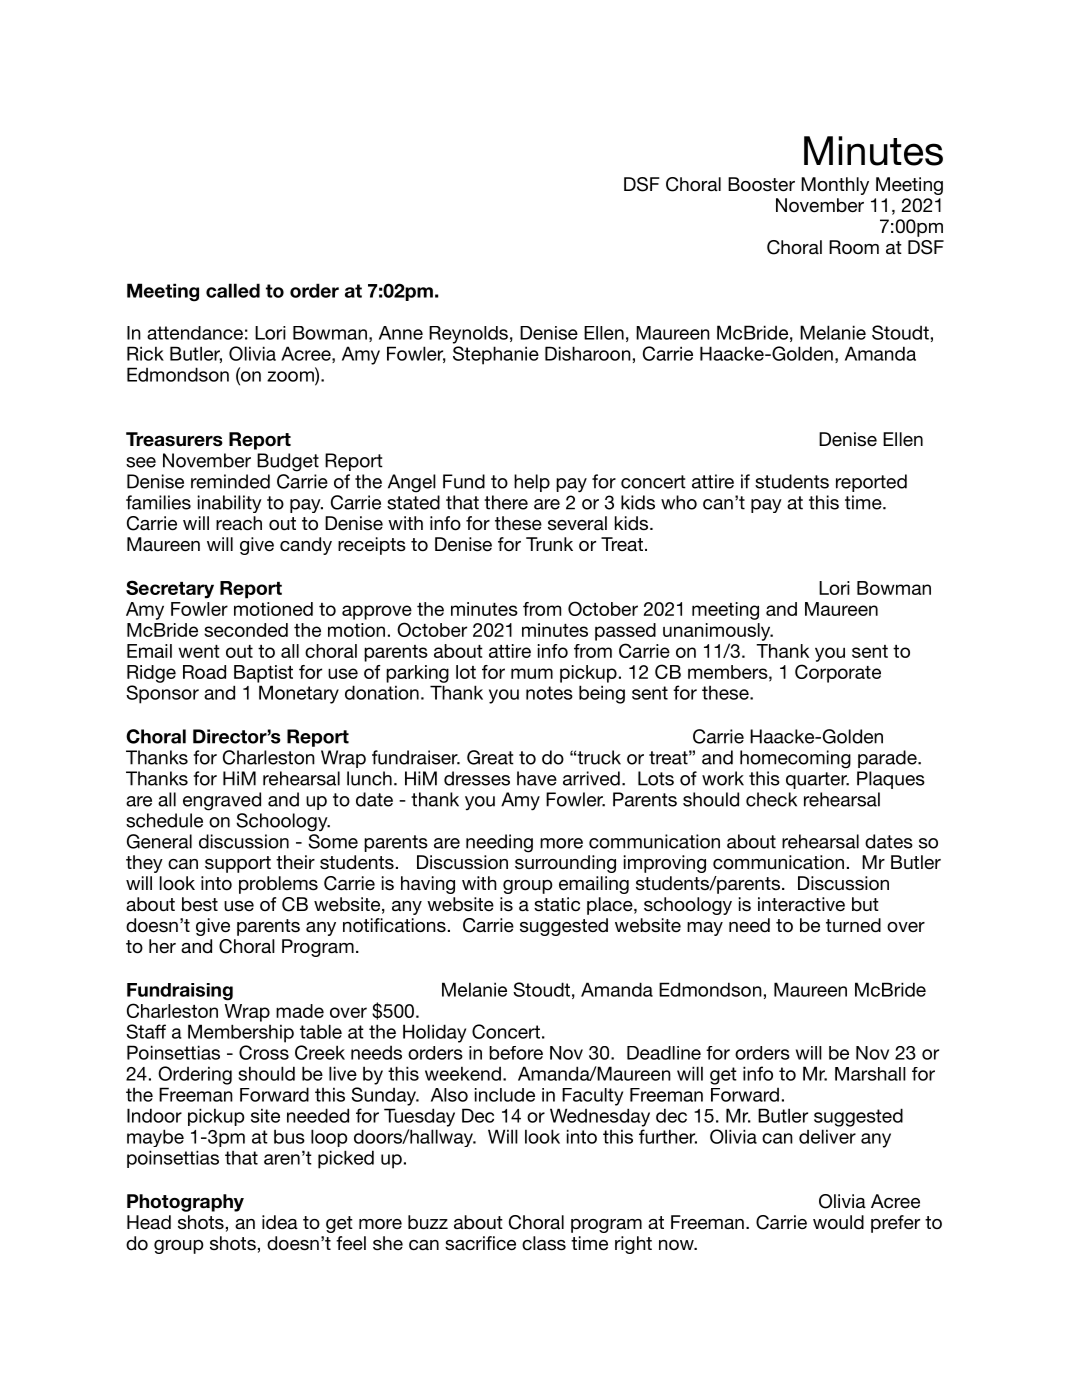 The width and height of the page is (1070, 1384). What do you see at coordinates (185, 1203) in the page?
I see `Photography` at bounding box center [185, 1203].
